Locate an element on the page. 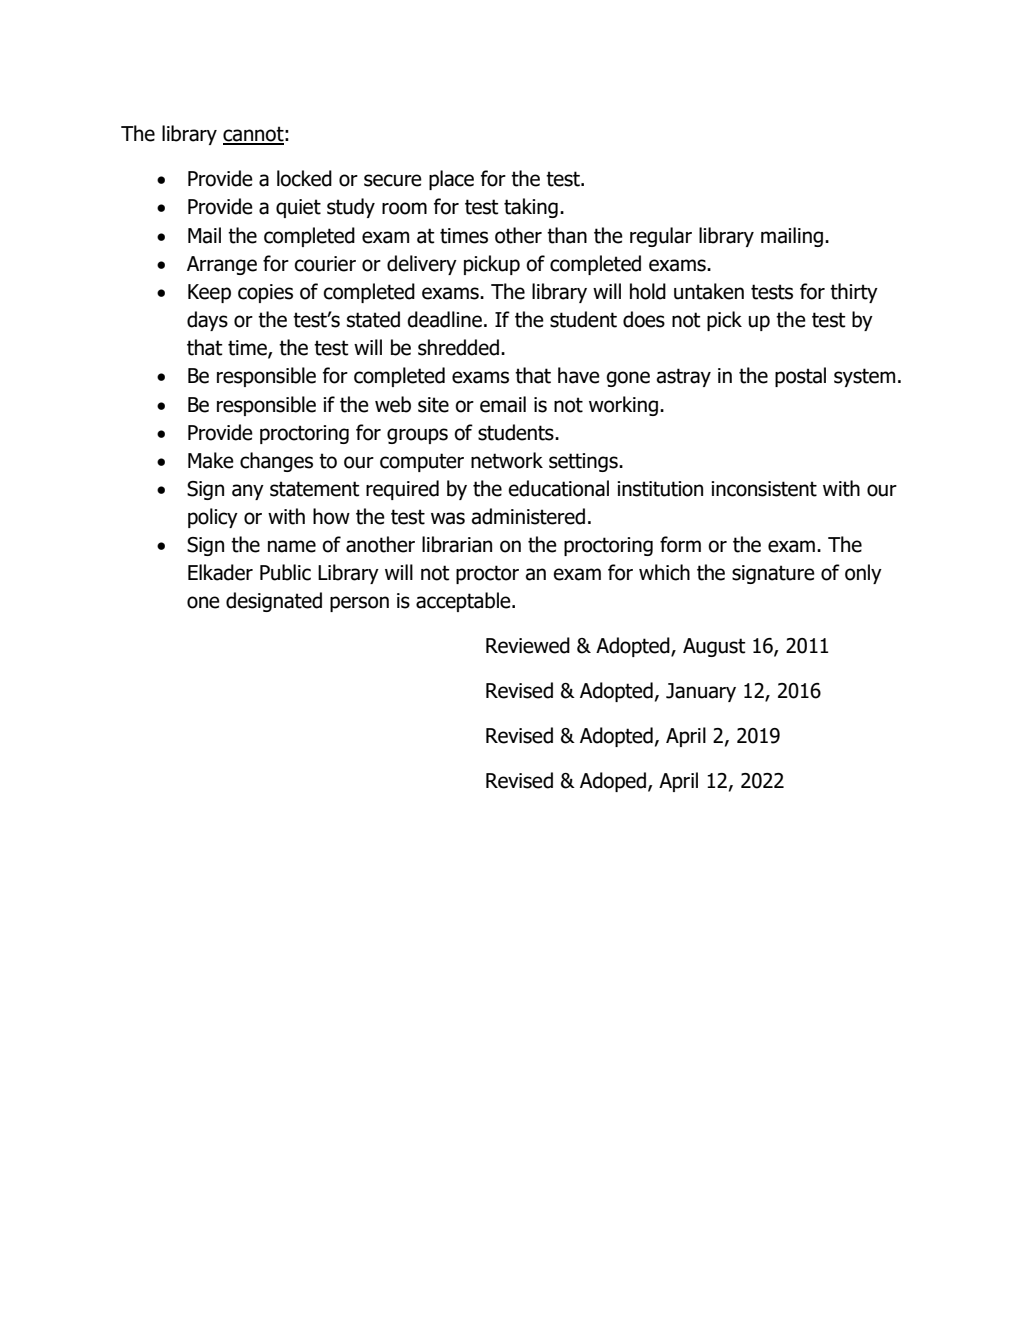 The width and height of the page is (1031, 1334). have is located at coordinates (579, 375).
